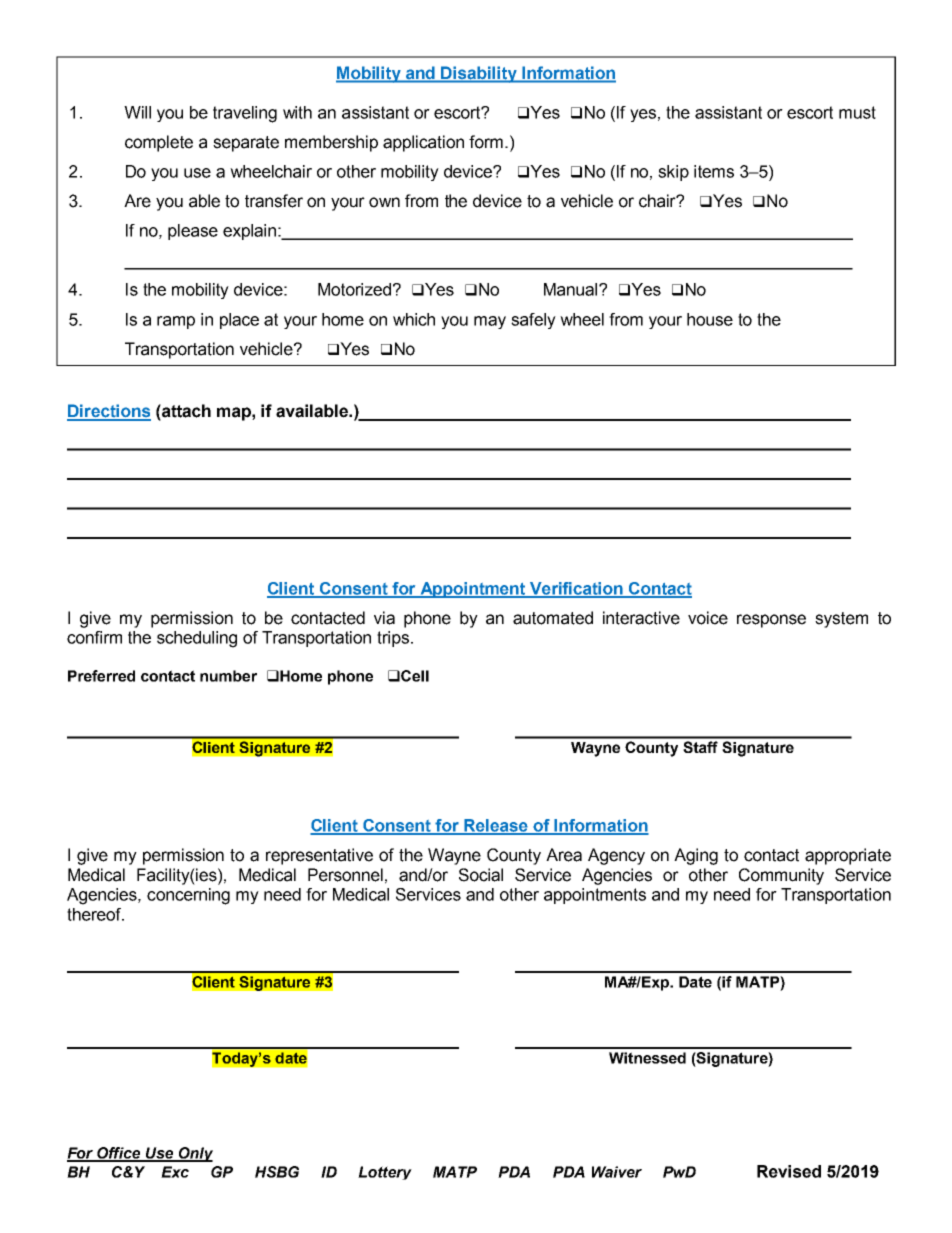  Describe the element at coordinates (479, 74) in the screenshot. I see `Disability` at that location.
